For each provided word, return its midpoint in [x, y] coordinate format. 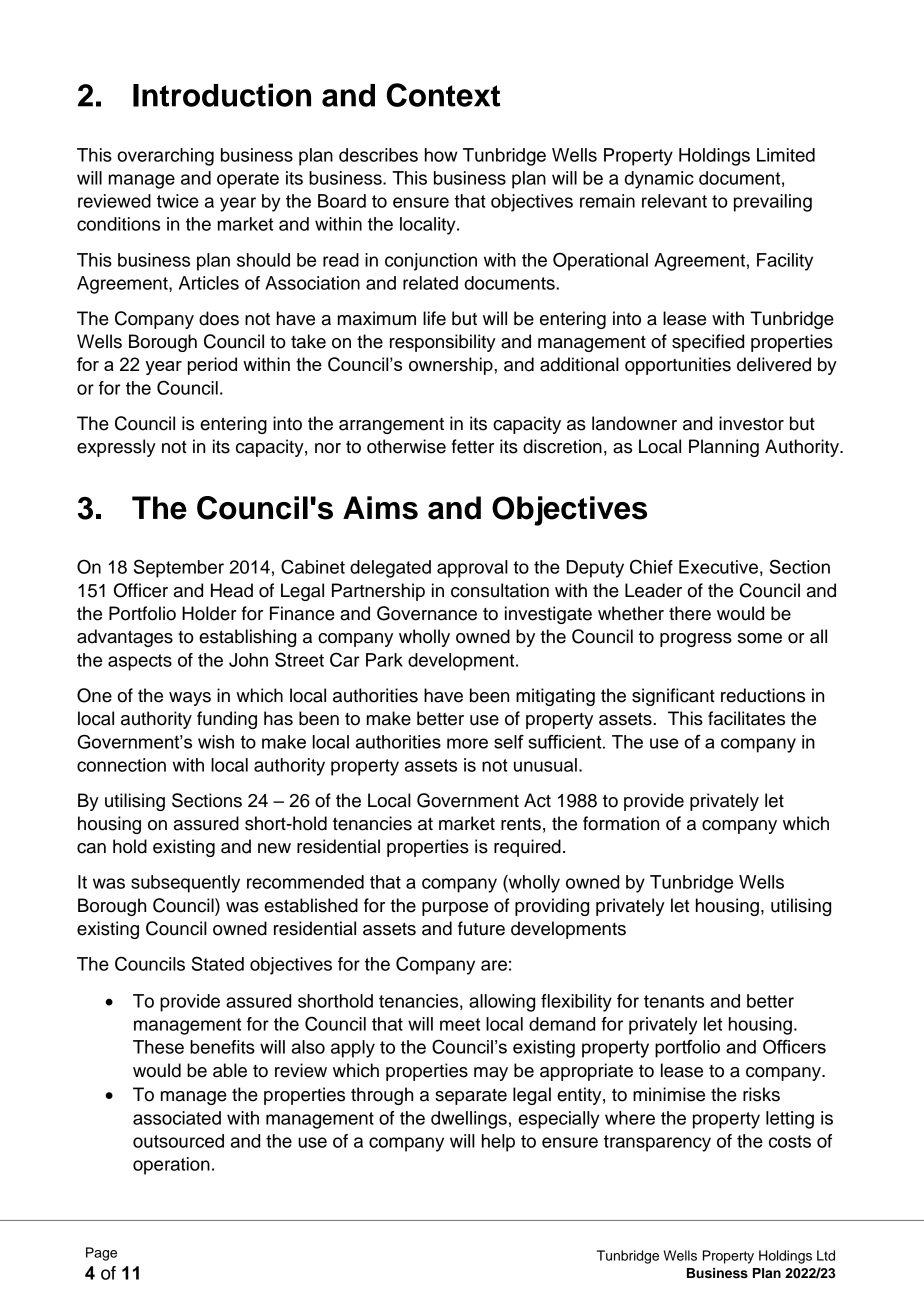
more [467, 743]
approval [472, 569]
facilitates [746, 718]
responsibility [443, 343]
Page [101, 1254]
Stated [218, 963]
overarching [165, 157]
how [441, 155]
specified [708, 343]
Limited [786, 155]
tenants [674, 1001]
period [212, 366]
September [179, 568]
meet [460, 1024]
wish [216, 742]
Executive [718, 567]
